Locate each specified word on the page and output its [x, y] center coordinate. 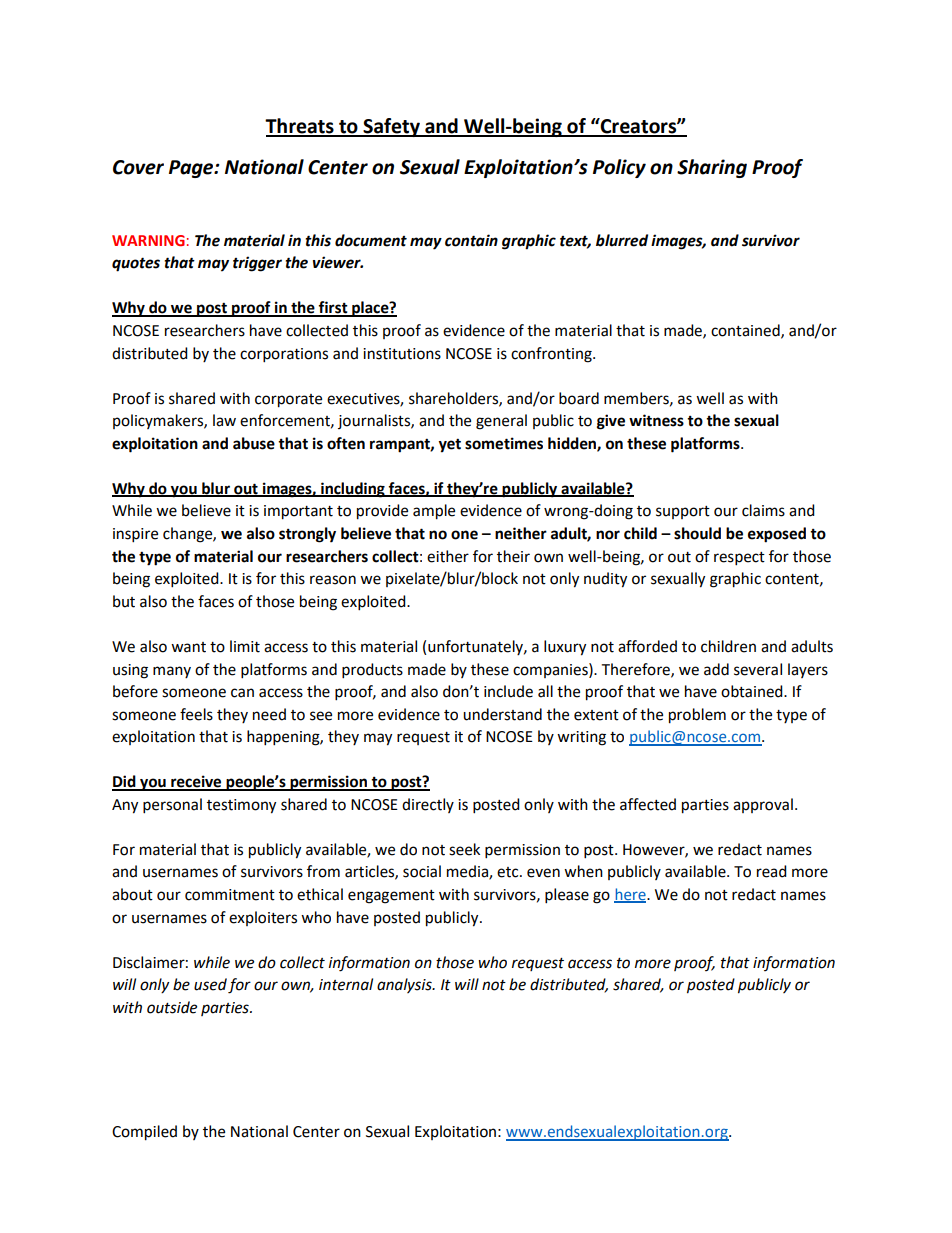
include [508, 691]
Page [192, 169]
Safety [392, 127]
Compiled [144, 1133]
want [188, 647]
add [716, 669]
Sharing [712, 168]
